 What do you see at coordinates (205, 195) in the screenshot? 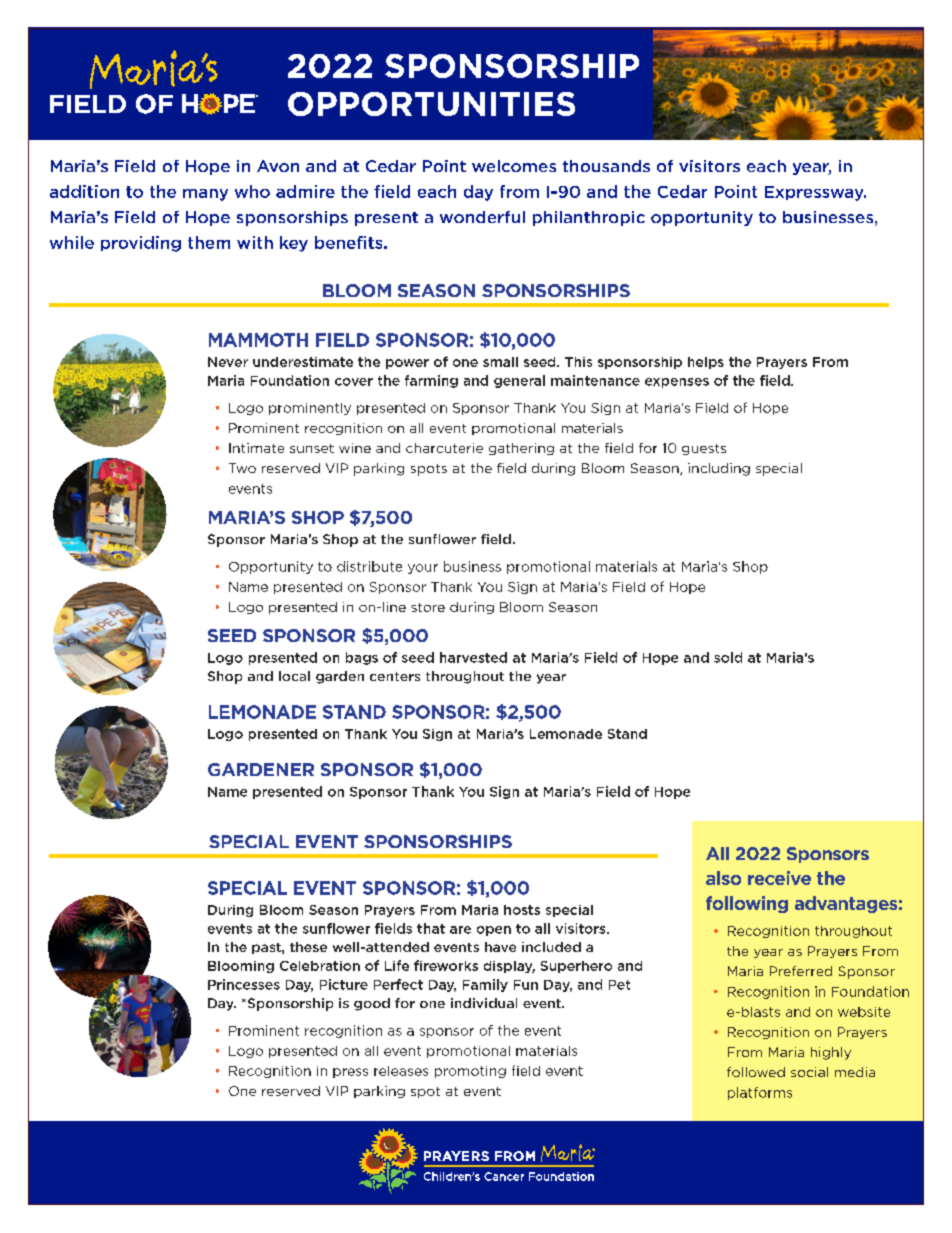
I see `many` at bounding box center [205, 195].
